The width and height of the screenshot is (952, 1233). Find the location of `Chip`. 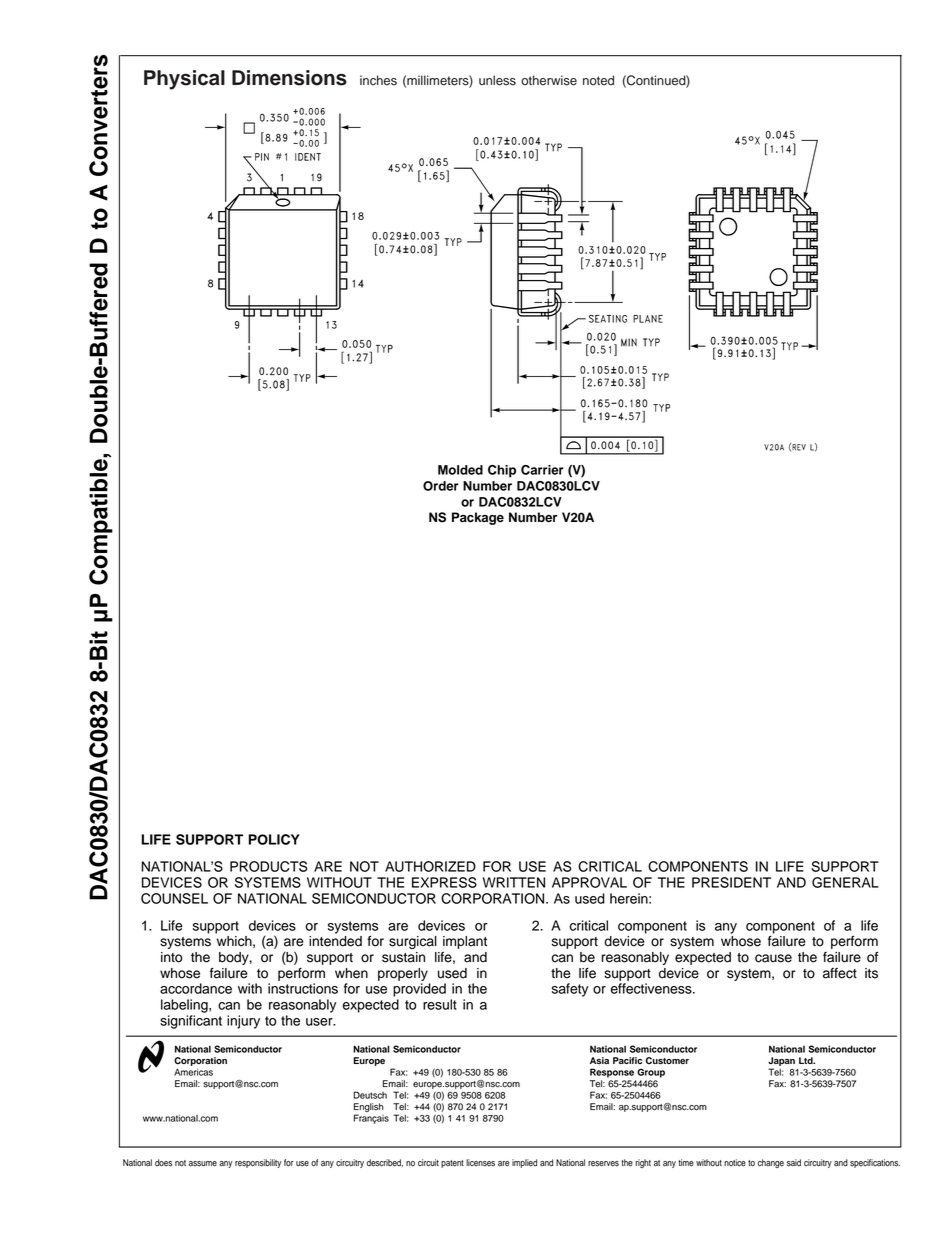

Chip is located at coordinates (502, 471).
